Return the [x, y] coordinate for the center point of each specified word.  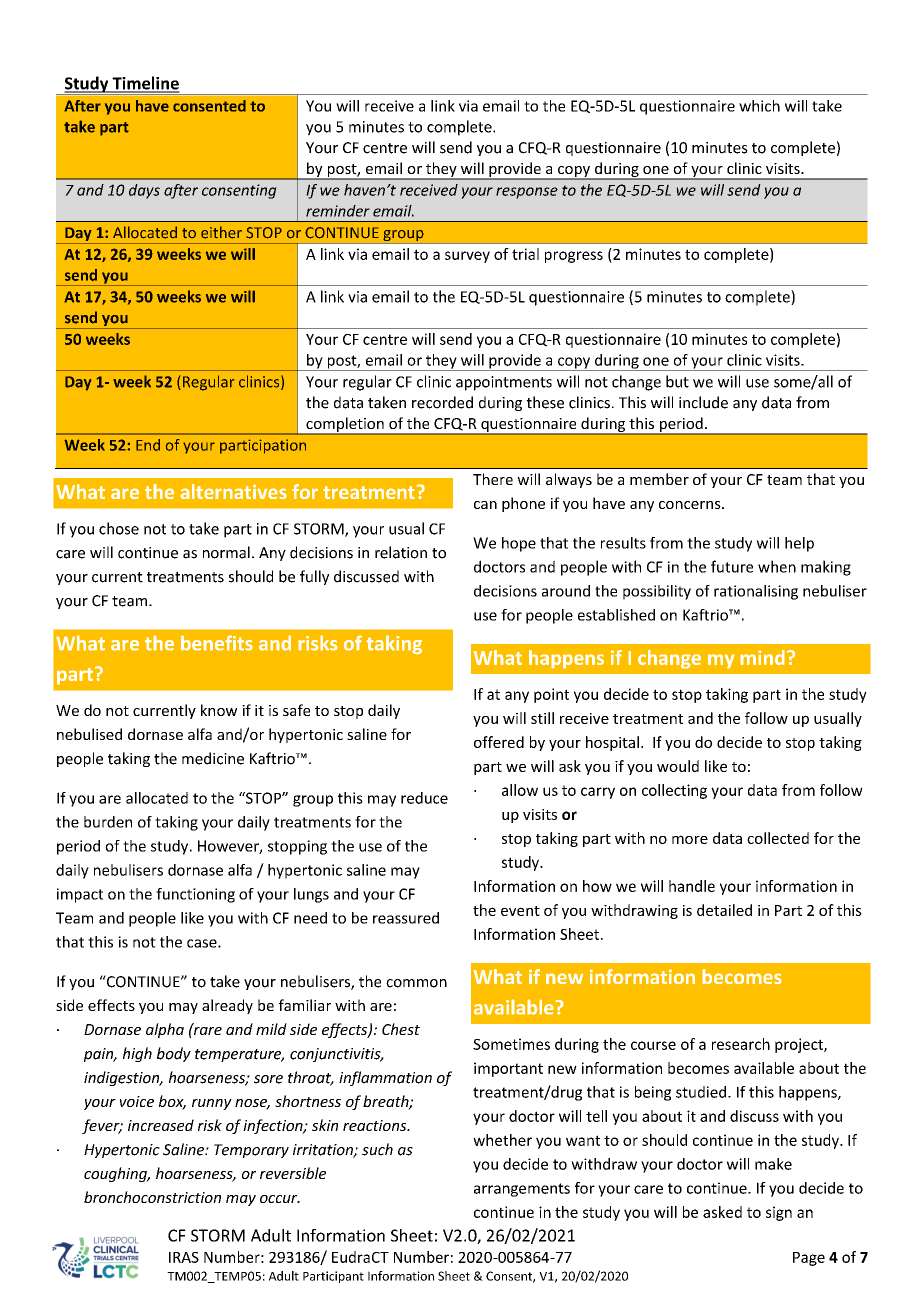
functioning [195, 895]
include [703, 402]
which [759, 106]
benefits [217, 643]
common [416, 983]
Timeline [145, 84]
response [527, 193]
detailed [724, 910]
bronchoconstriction [152, 1197]
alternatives [233, 491]
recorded [442, 402]
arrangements [522, 1190]
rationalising [756, 592]
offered [499, 742]
